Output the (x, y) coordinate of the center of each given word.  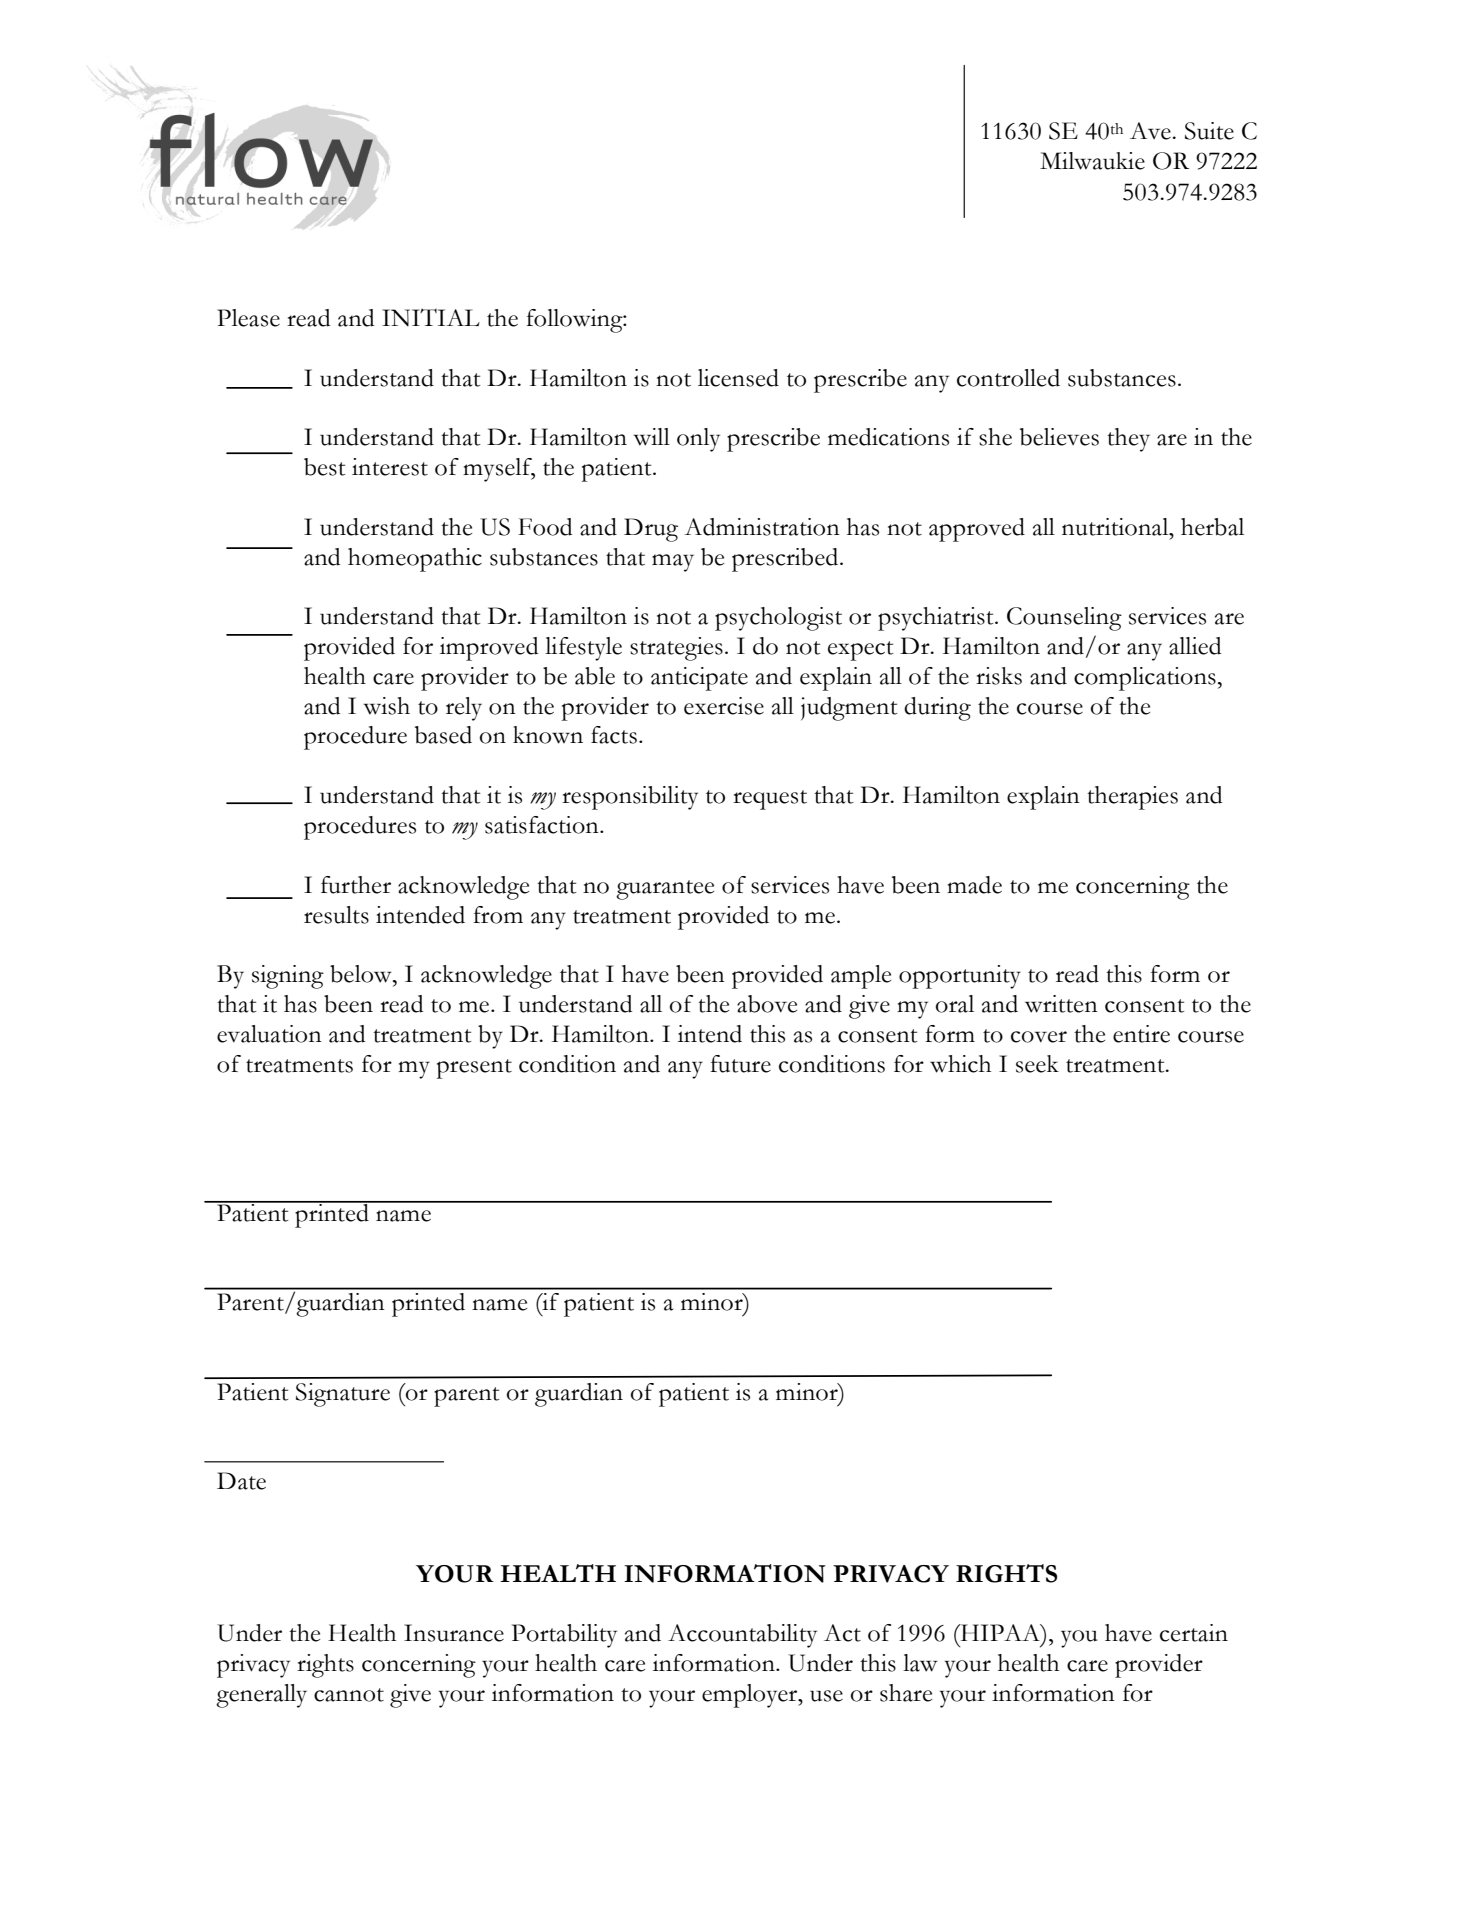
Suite (1209, 131)
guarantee (665, 890)
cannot (349, 1695)
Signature (343, 1395)
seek (1037, 1064)
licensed (738, 378)
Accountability (742, 1636)
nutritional (1116, 527)
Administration (762, 527)
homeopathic (415, 560)
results (336, 915)
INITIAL (431, 318)
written (1061, 1004)
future (740, 1064)
